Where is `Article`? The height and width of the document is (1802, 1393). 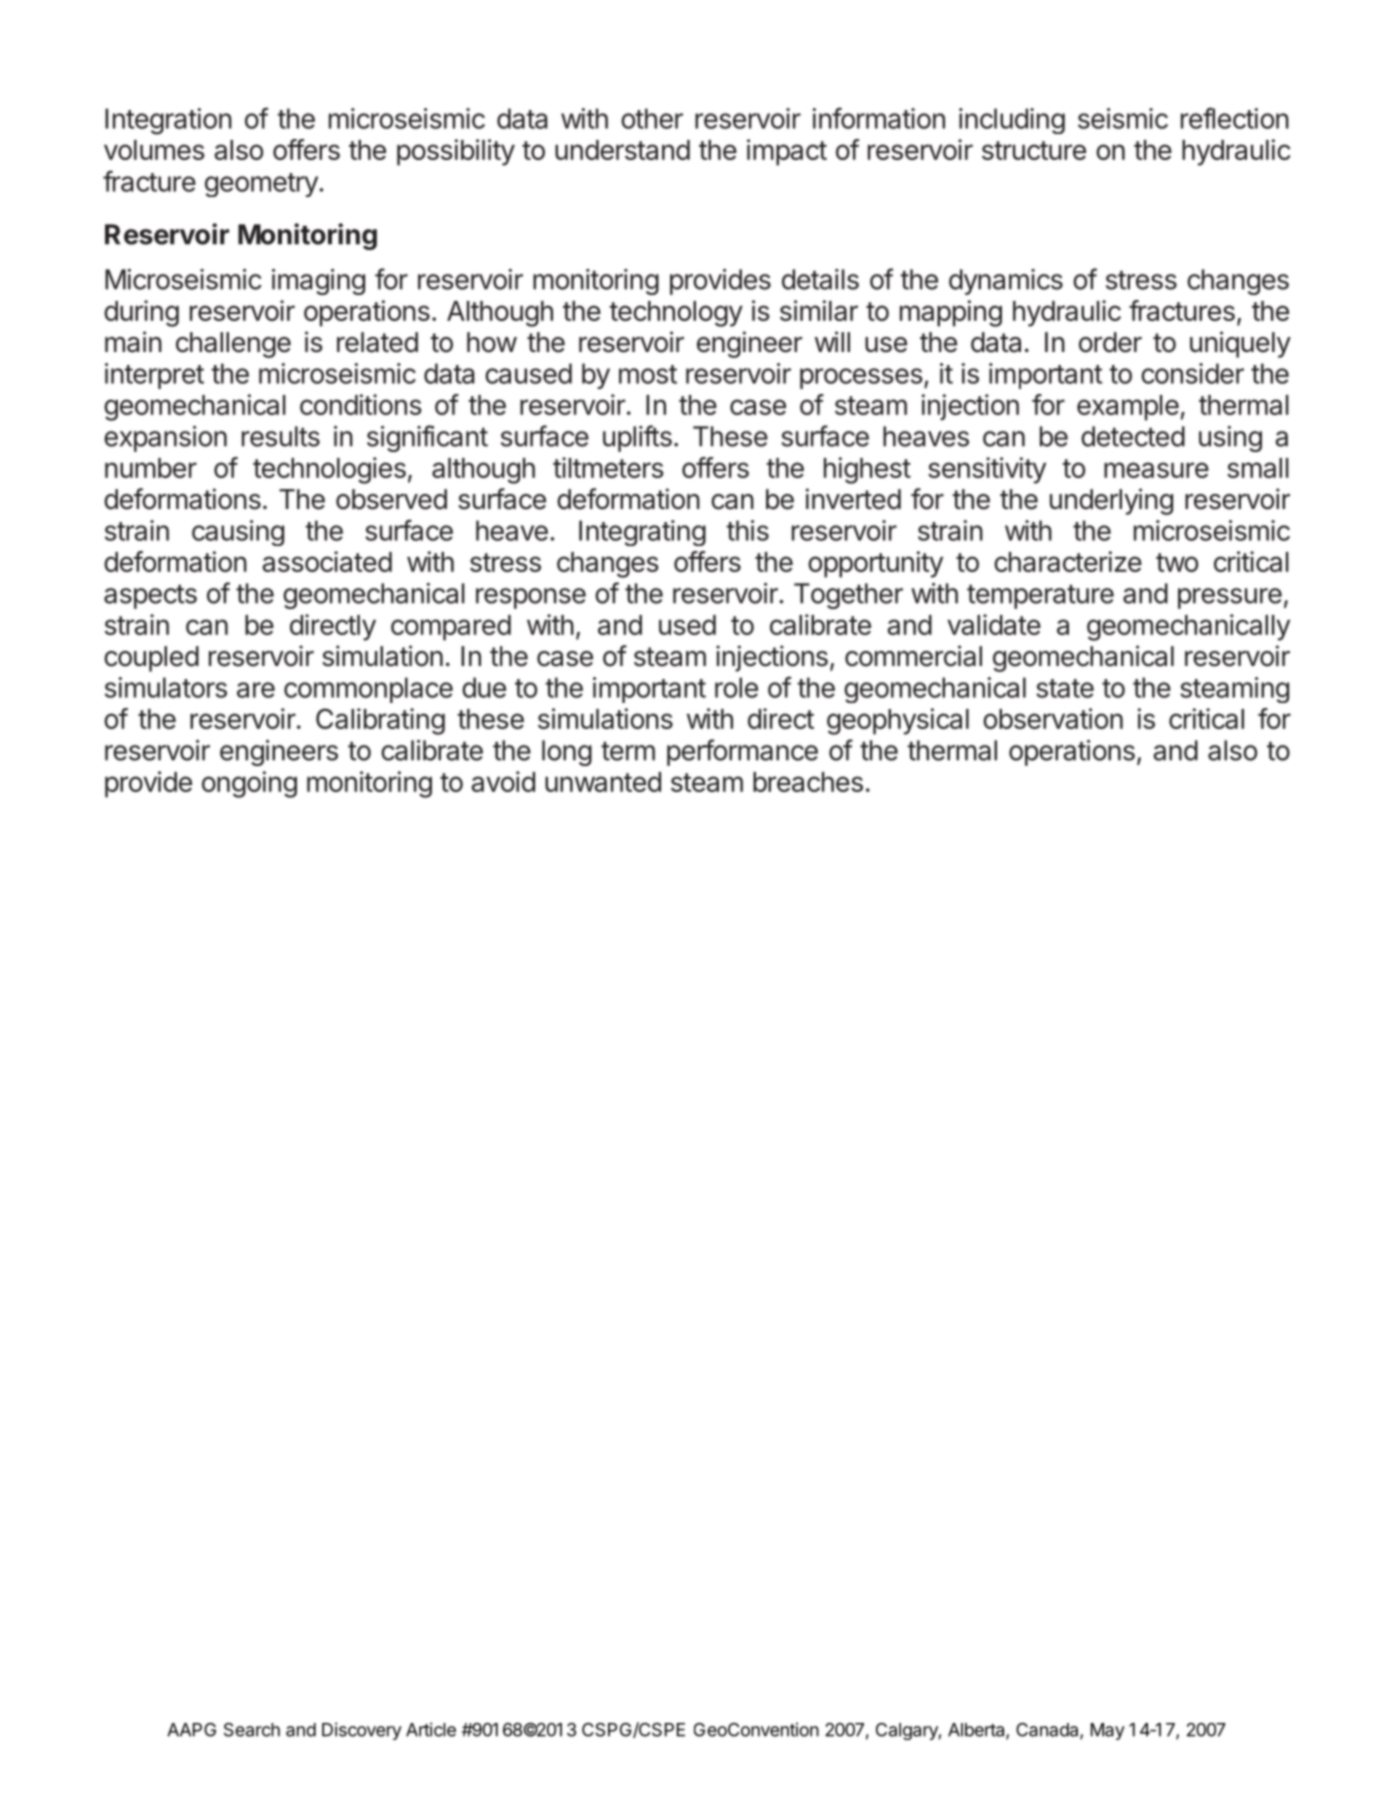 Article is located at coordinates (431, 1729).
